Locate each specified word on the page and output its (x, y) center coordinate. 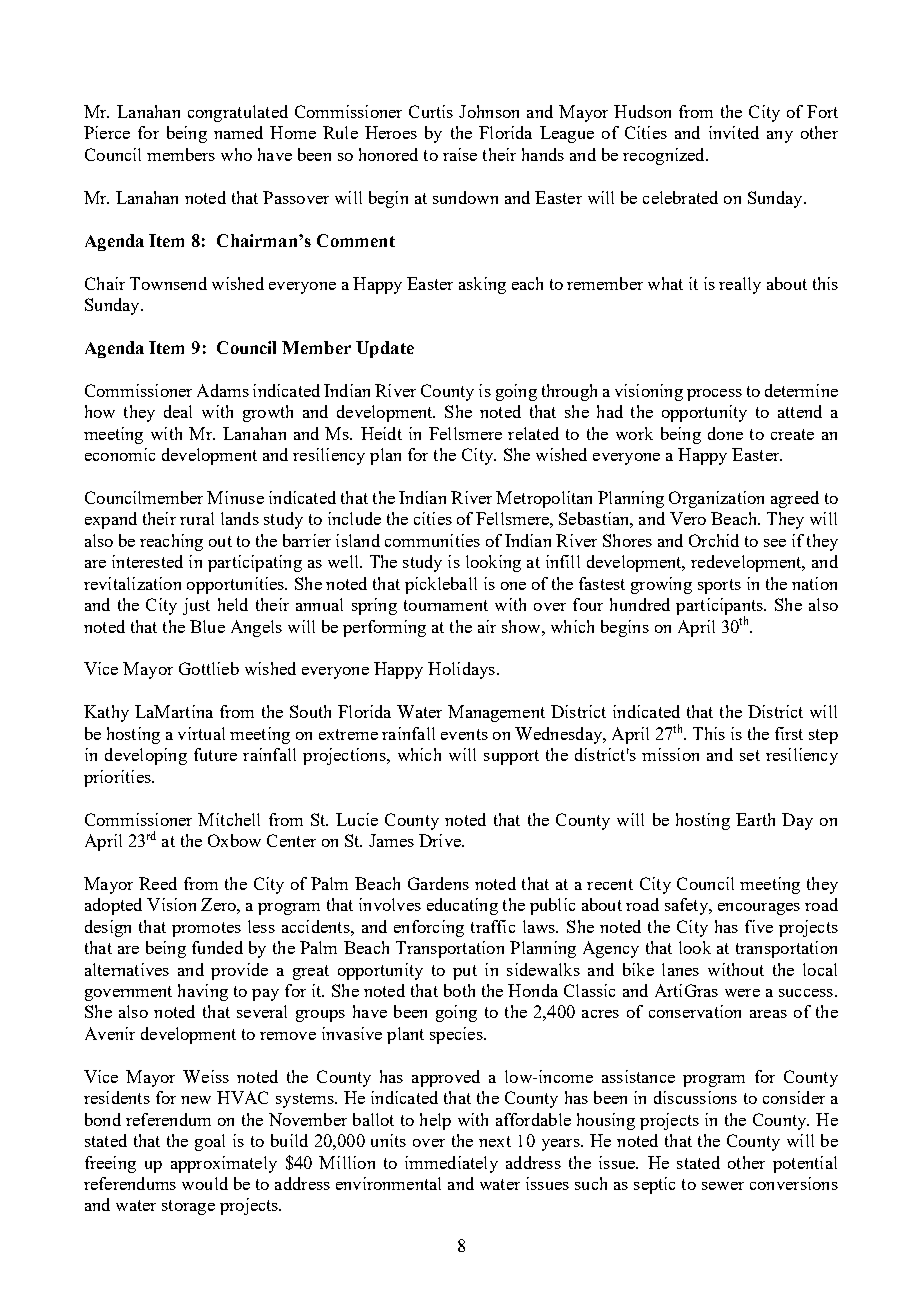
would (205, 1183)
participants (720, 608)
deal (178, 411)
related (533, 433)
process (714, 395)
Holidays (461, 670)
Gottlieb (209, 668)
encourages (759, 909)
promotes (206, 929)
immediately (451, 1164)
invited (734, 132)
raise (460, 154)
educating (462, 906)
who (236, 154)
